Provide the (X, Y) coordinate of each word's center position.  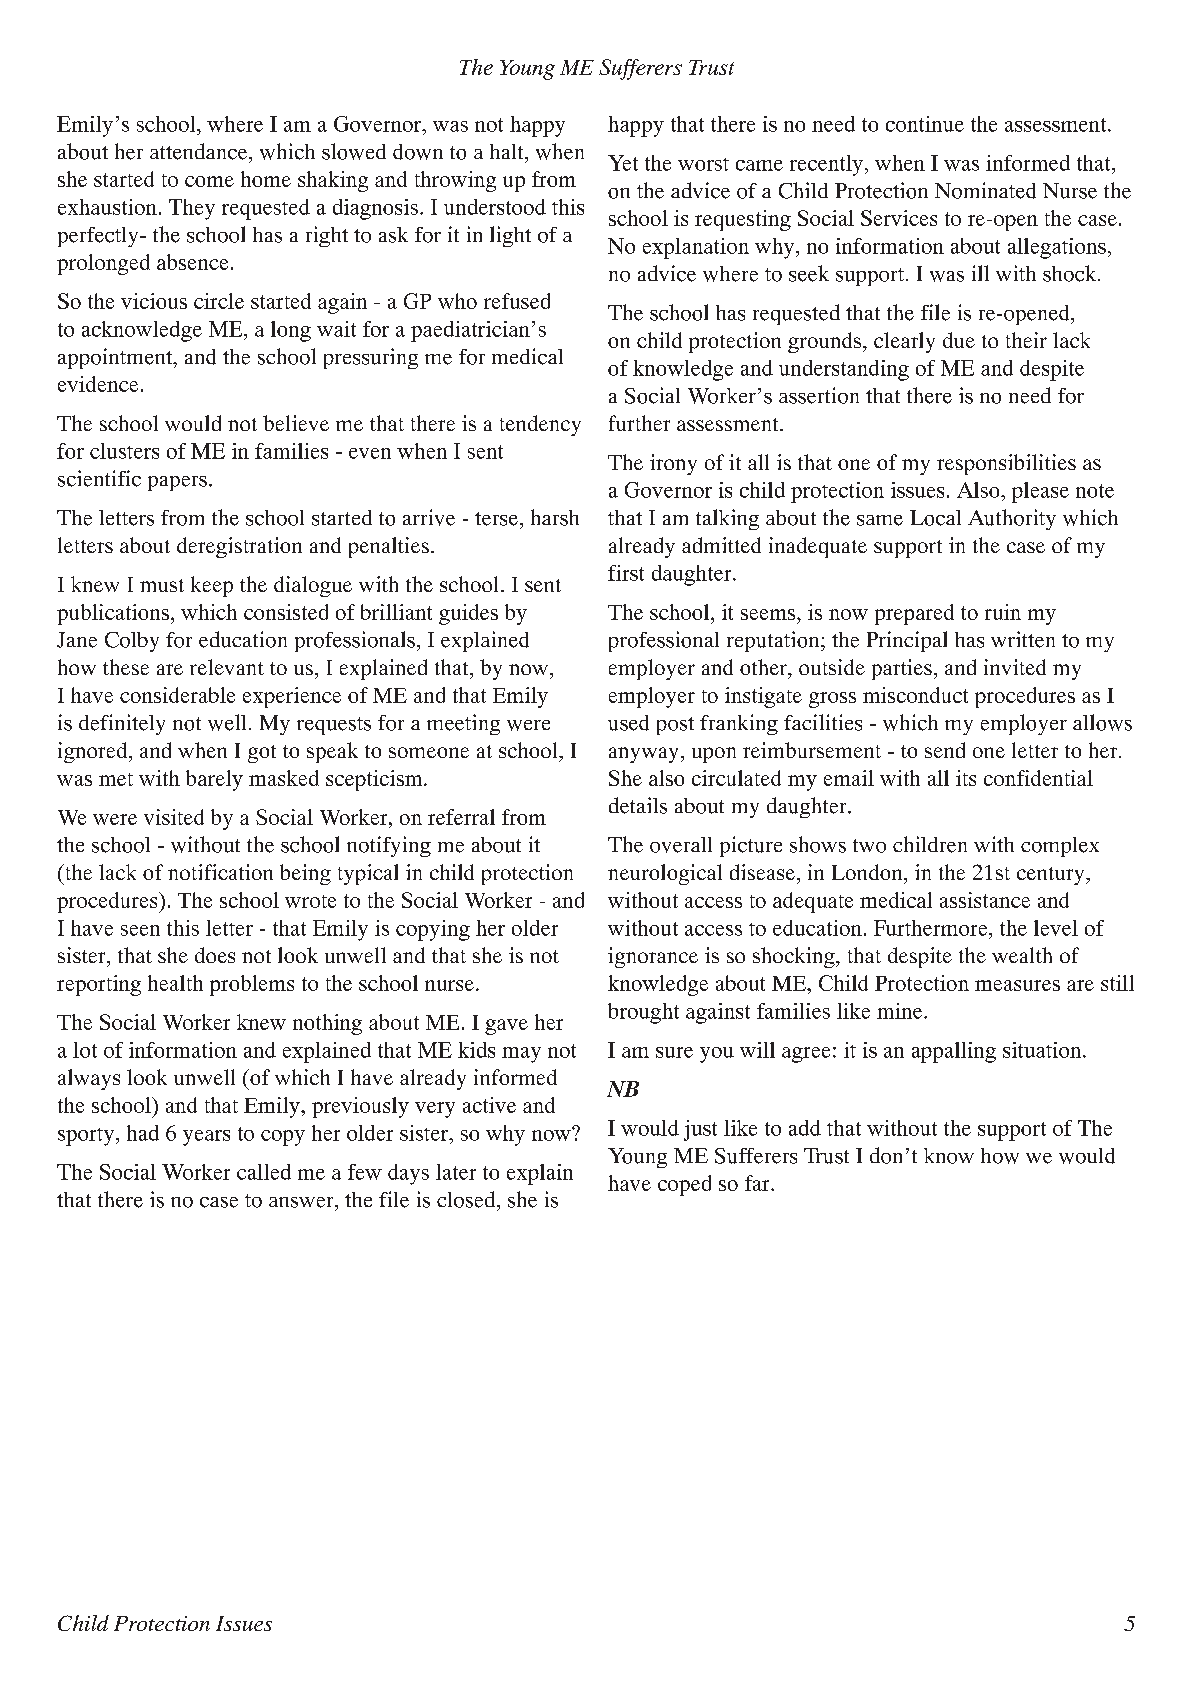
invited (1015, 667)
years (206, 1138)
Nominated (985, 190)
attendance (200, 151)
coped (684, 1185)
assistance (985, 900)
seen (140, 930)
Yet (623, 163)
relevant (227, 667)
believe (296, 423)
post (675, 726)
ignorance (653, 957)
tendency (540, 425)
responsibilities (1006, 464)
